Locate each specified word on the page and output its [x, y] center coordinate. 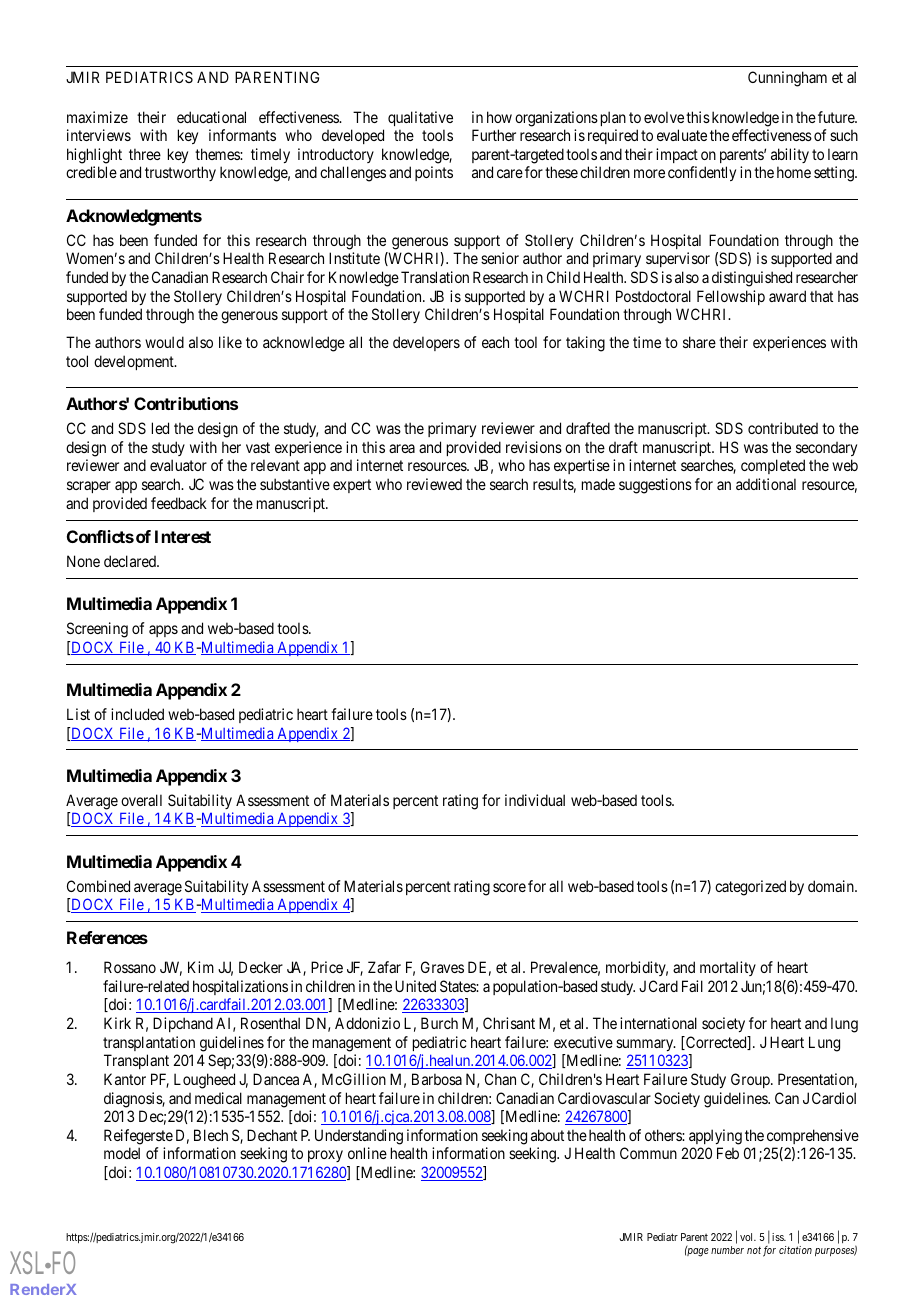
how [499, 117]
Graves [442, 967]
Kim [201, 967]
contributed [783, 428]
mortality [728, 968]
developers [426, 343]
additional [766, 484]
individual [535, 800]
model [122, 1153]
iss [779, 1237]
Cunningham [787, 79]
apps [163, 631]
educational [211, 117]
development [135, 362]
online [367, 1153]
